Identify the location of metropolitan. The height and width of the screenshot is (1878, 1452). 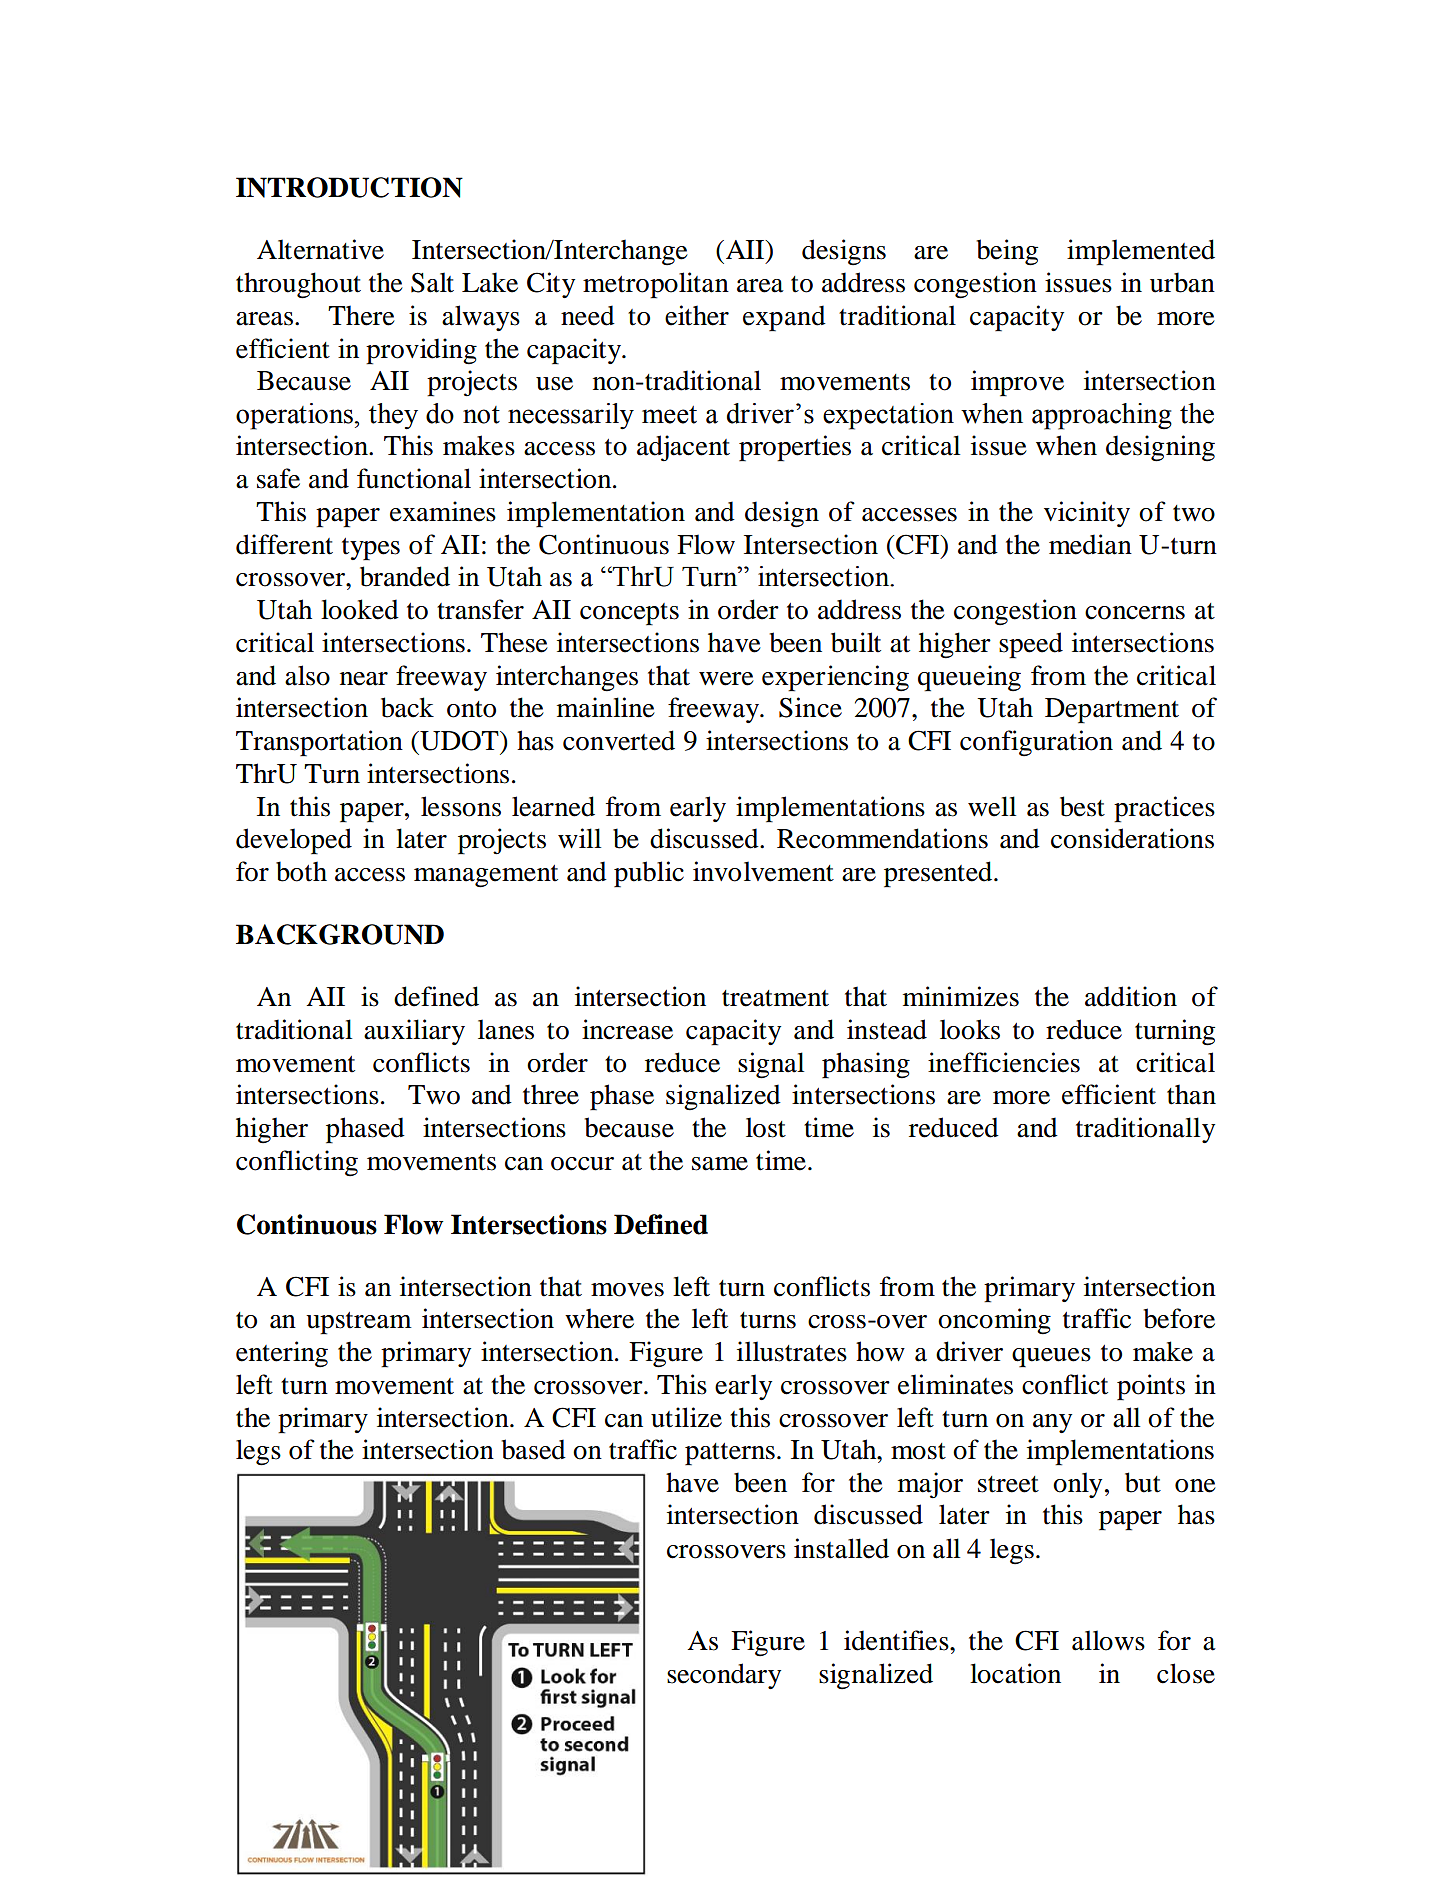
(656, 285).
